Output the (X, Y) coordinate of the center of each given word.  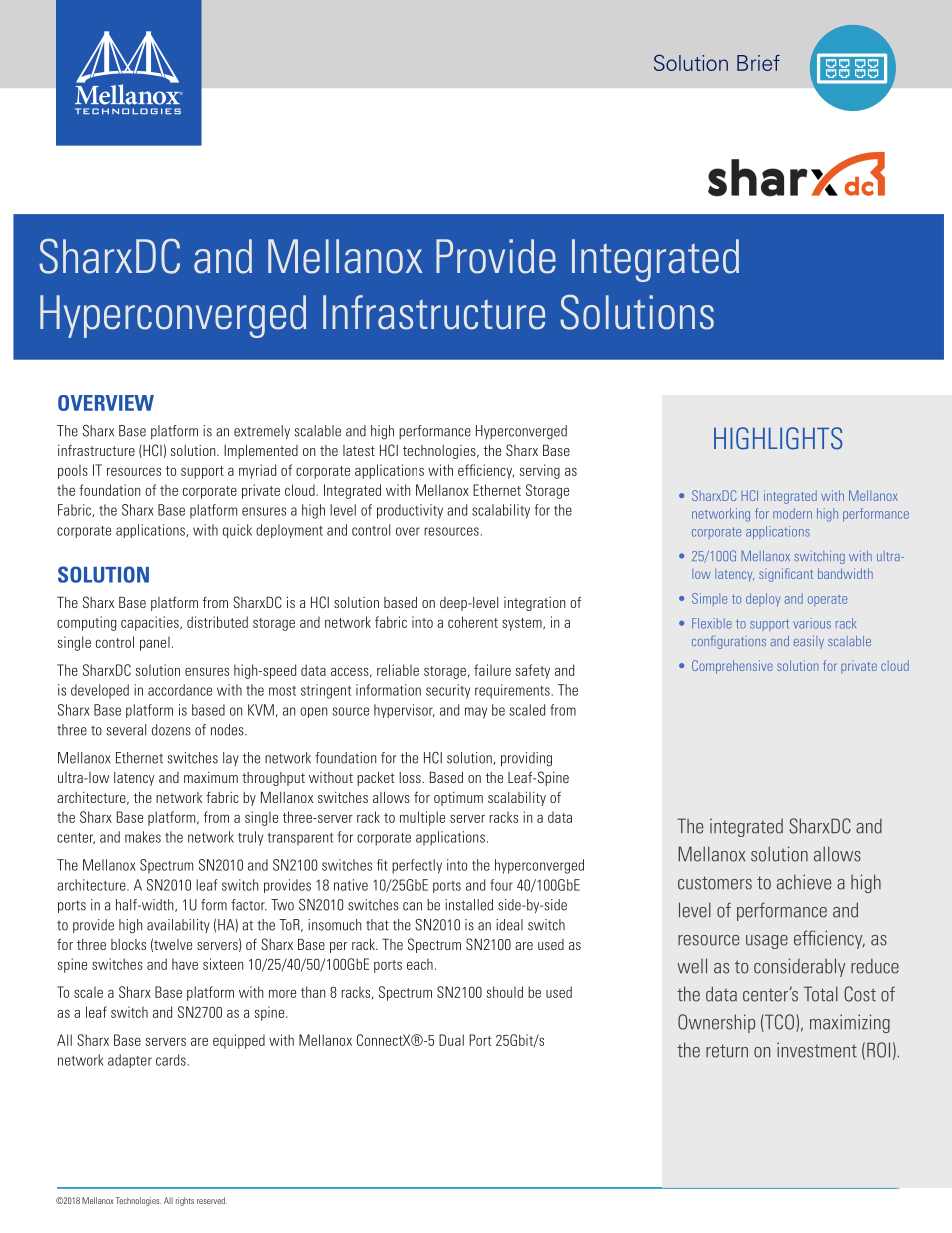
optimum (458, 799)
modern (792, 513)
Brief (758, 63)
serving (540, 471)
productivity (410, 511)
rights (185, 1201)
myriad (257, 471)
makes (143, 837)
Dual (451, 1040)
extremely (262, 432)
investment (817, 1050)
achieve (804, 882)
